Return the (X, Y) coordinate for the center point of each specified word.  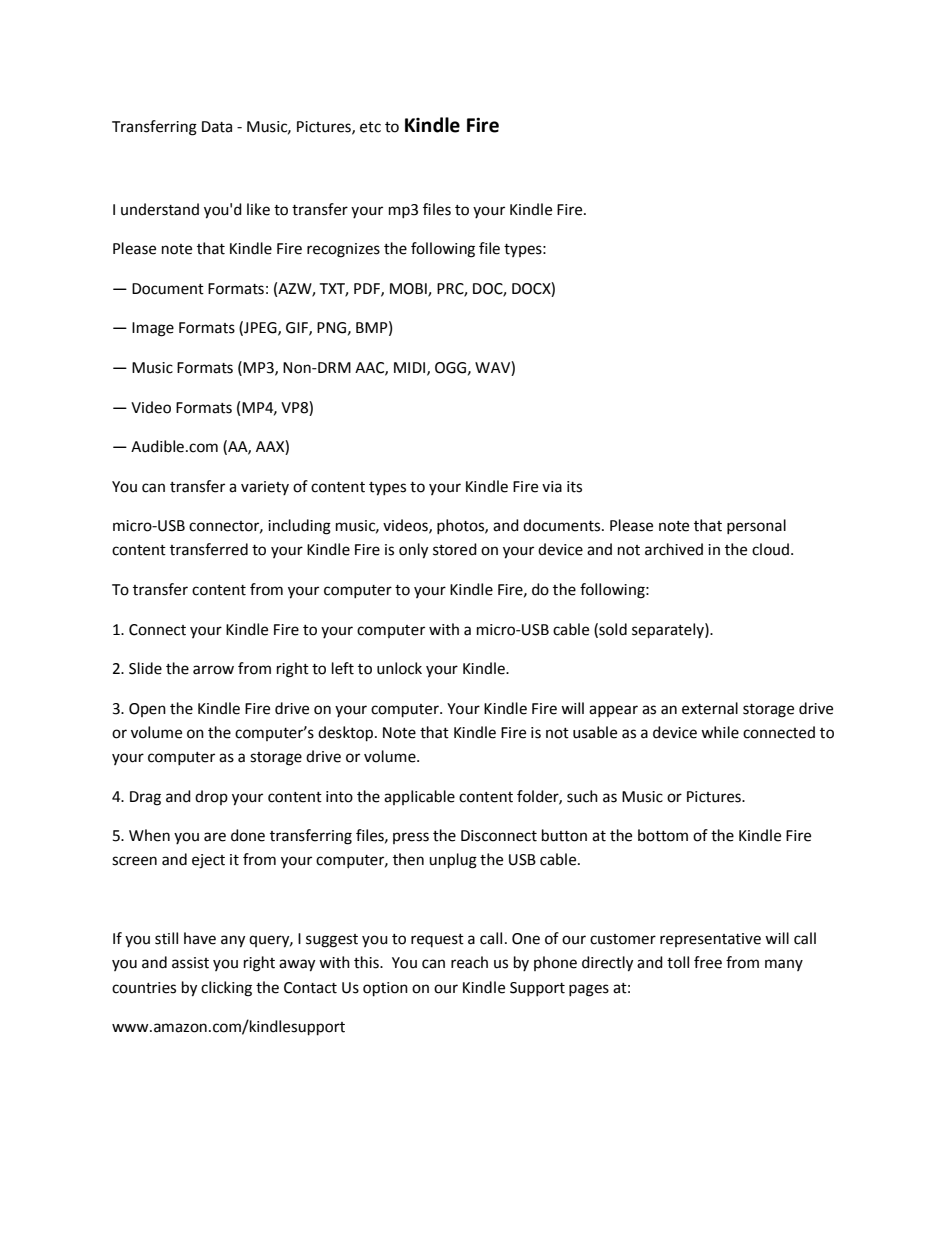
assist (190, 963)
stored (455, 549)
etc (370, 127)
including (299, 527)
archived (674, 549)
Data (217, 127)
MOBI (409, 289)
